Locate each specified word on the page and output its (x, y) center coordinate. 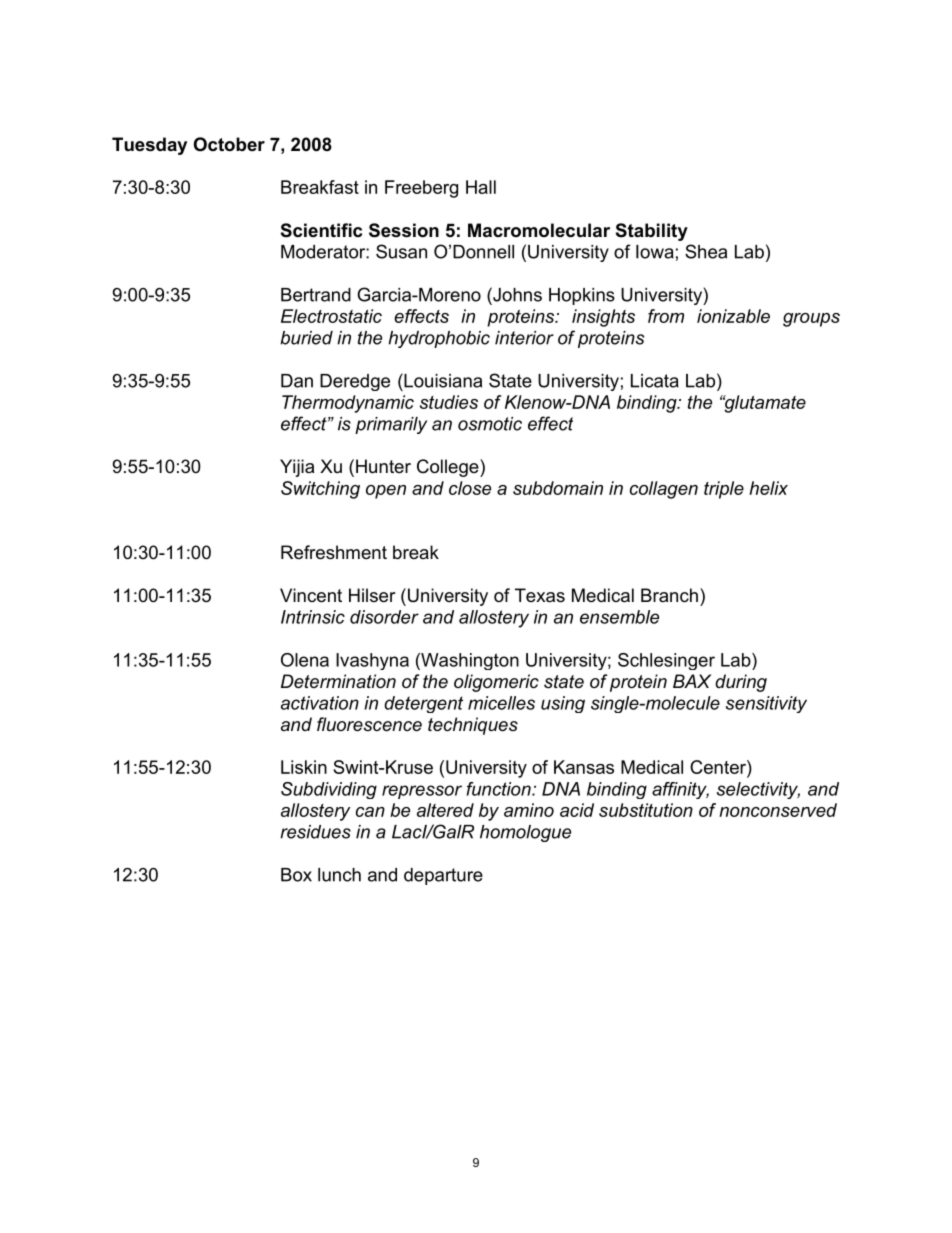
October (229, 144)
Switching (320, 490)
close (470, 488)
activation (320, 703)
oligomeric (496, 683)
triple (724, 490)
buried (306, 338)
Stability (652, 232)
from (666, 316)
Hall (481, 187)
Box (296, 875)
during (741, 683)
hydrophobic (439, 339)
